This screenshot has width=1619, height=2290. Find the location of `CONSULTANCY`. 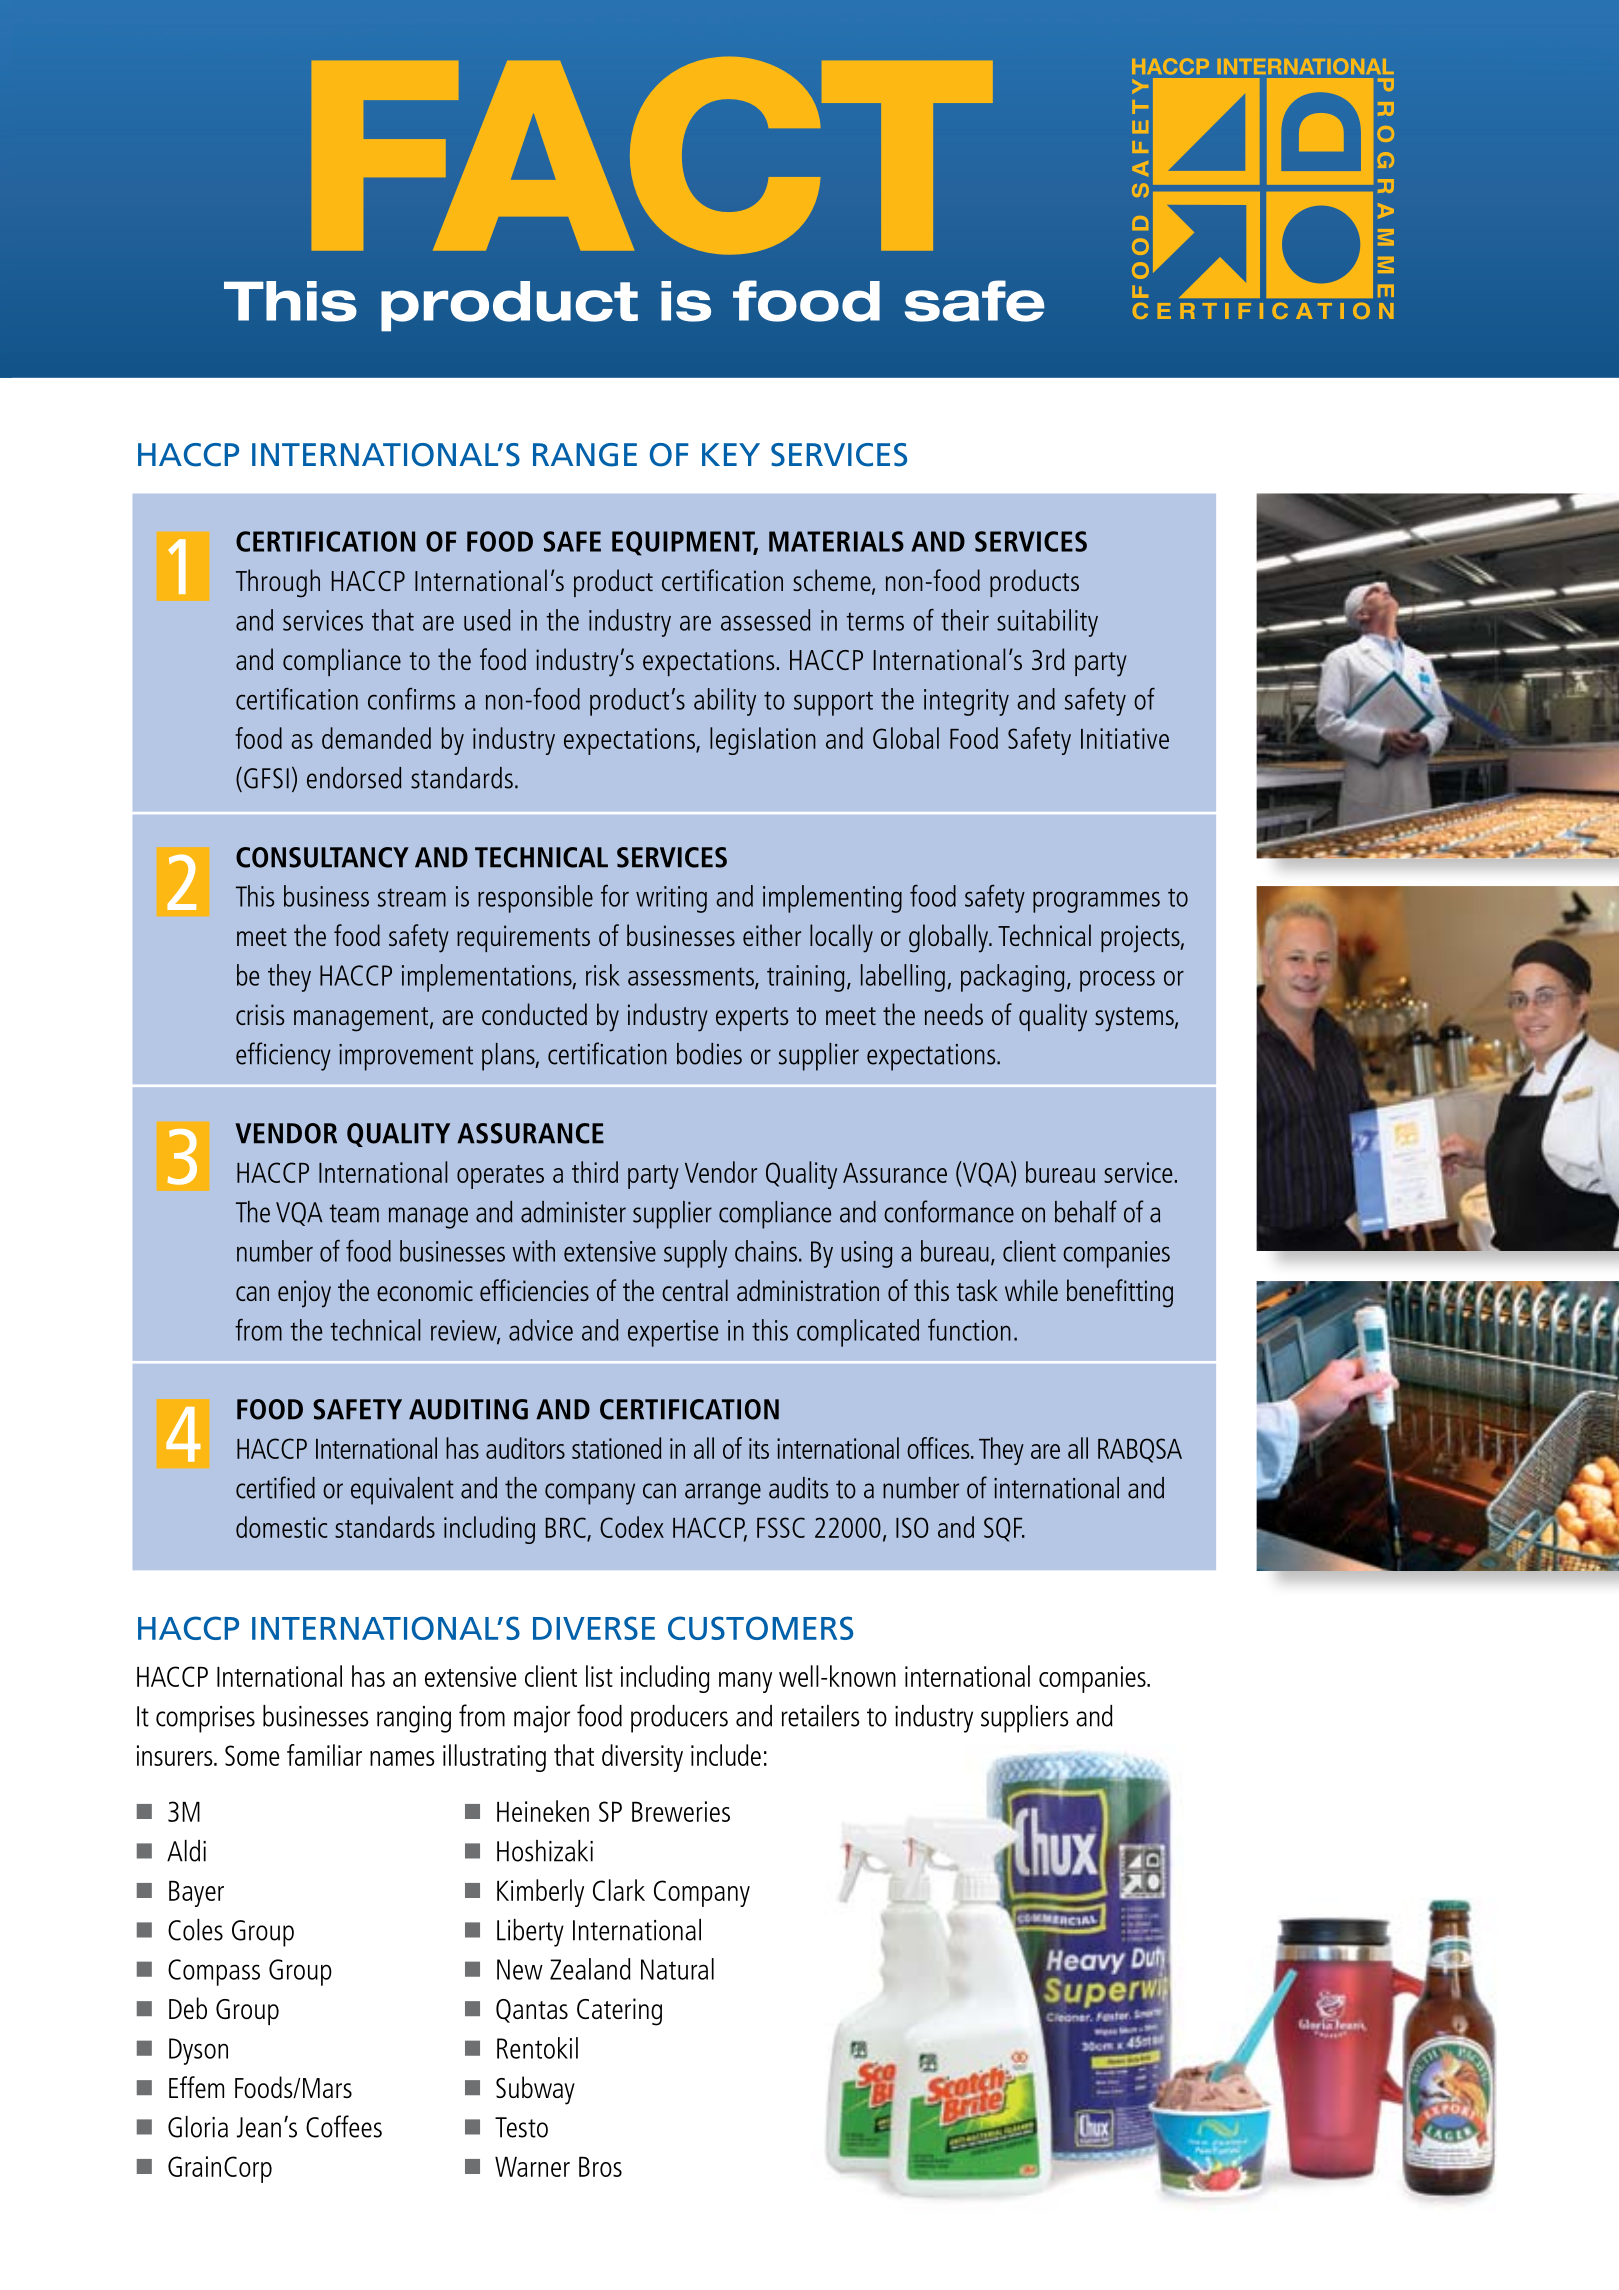

CONSULTANCY is located at coordinates (322, 857).
